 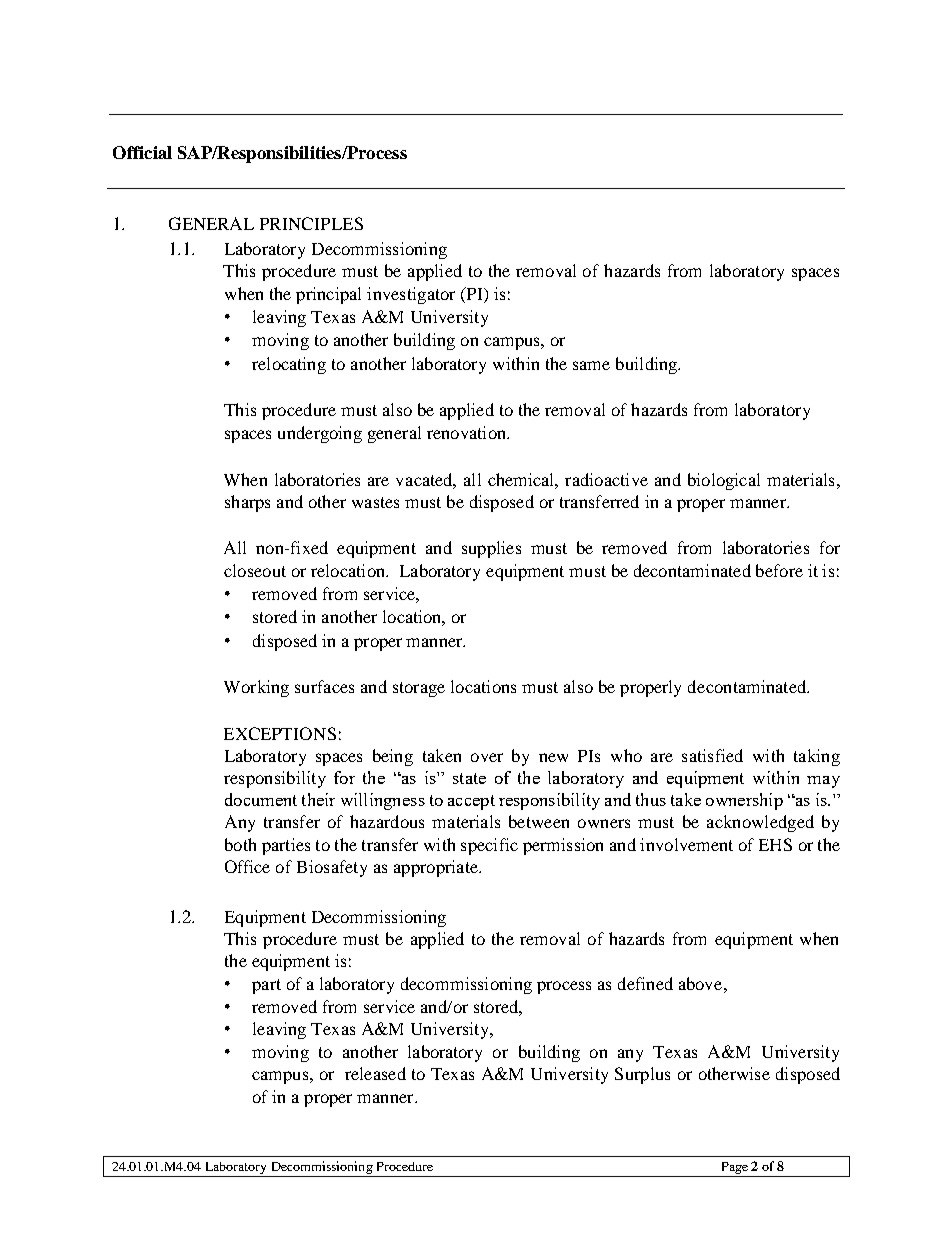 What do you see at coordinates (419, 689) in the screenshot?
I see `storage` at bounding box center [419, 689].
